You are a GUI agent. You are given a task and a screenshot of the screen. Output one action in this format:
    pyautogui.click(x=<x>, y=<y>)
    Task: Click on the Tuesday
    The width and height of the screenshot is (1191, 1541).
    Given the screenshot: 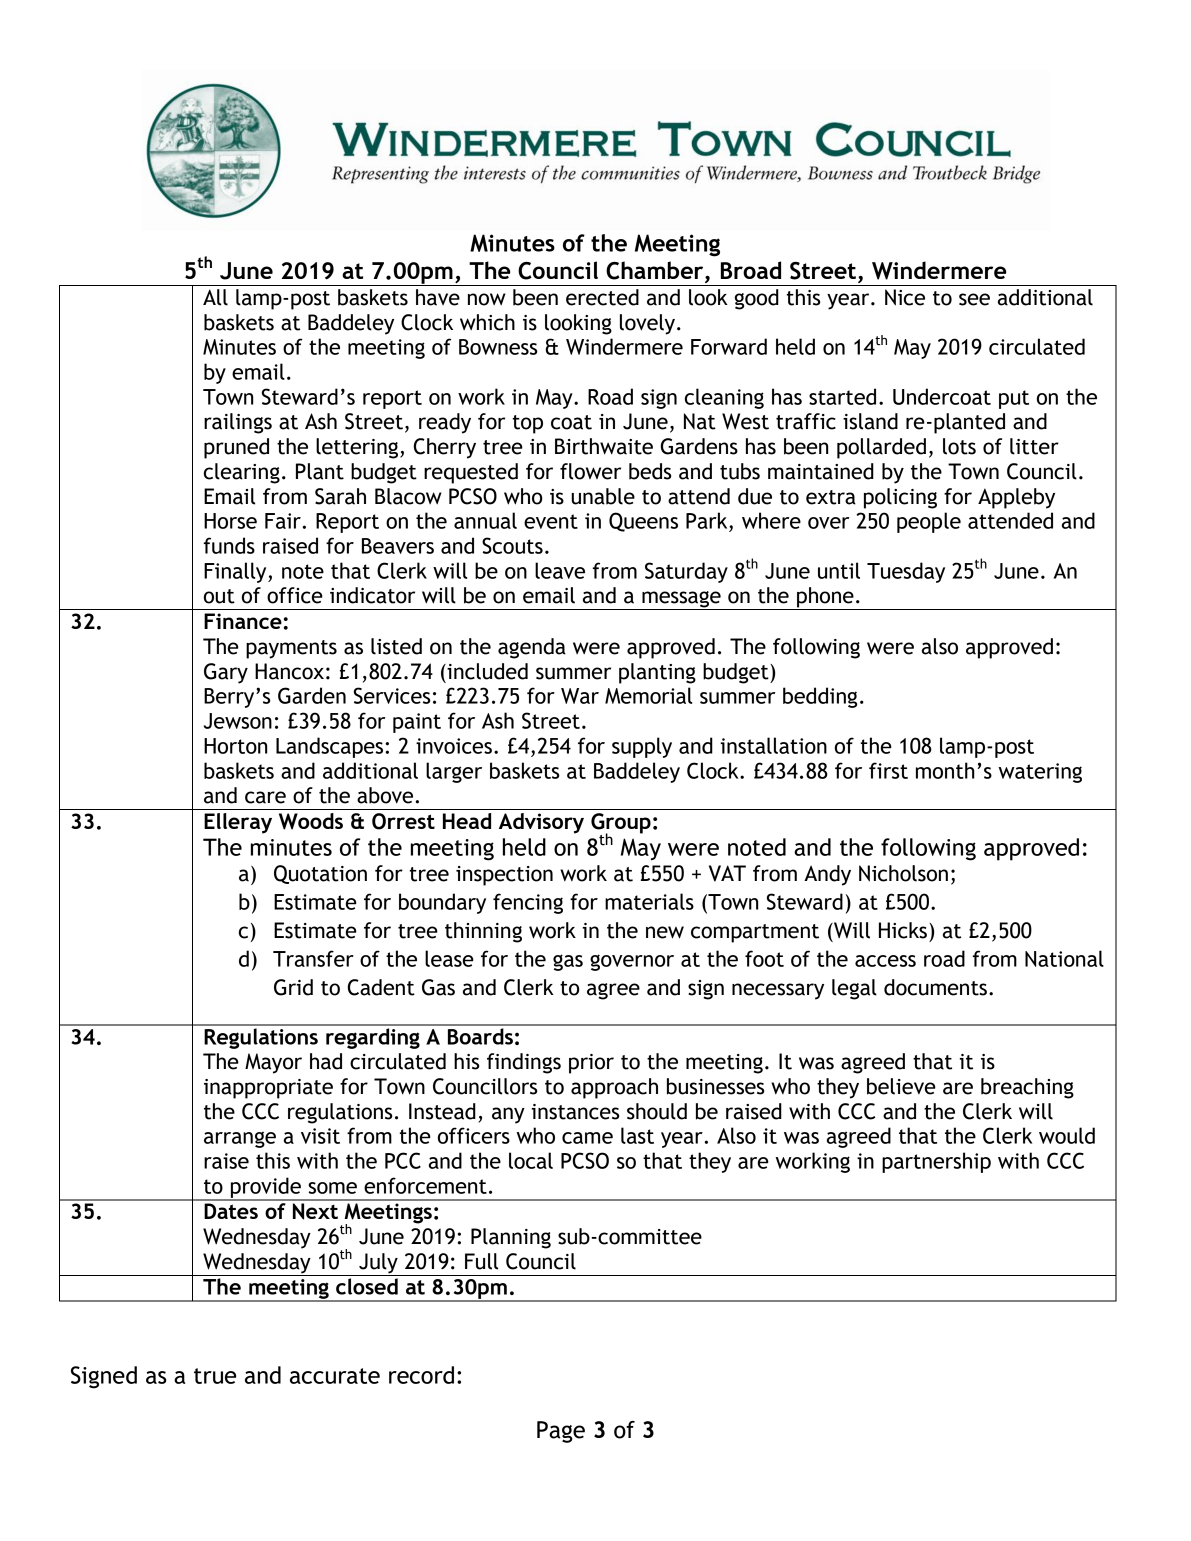 What is the action you would take?
    pyautogui.click(x=906, y=572)
